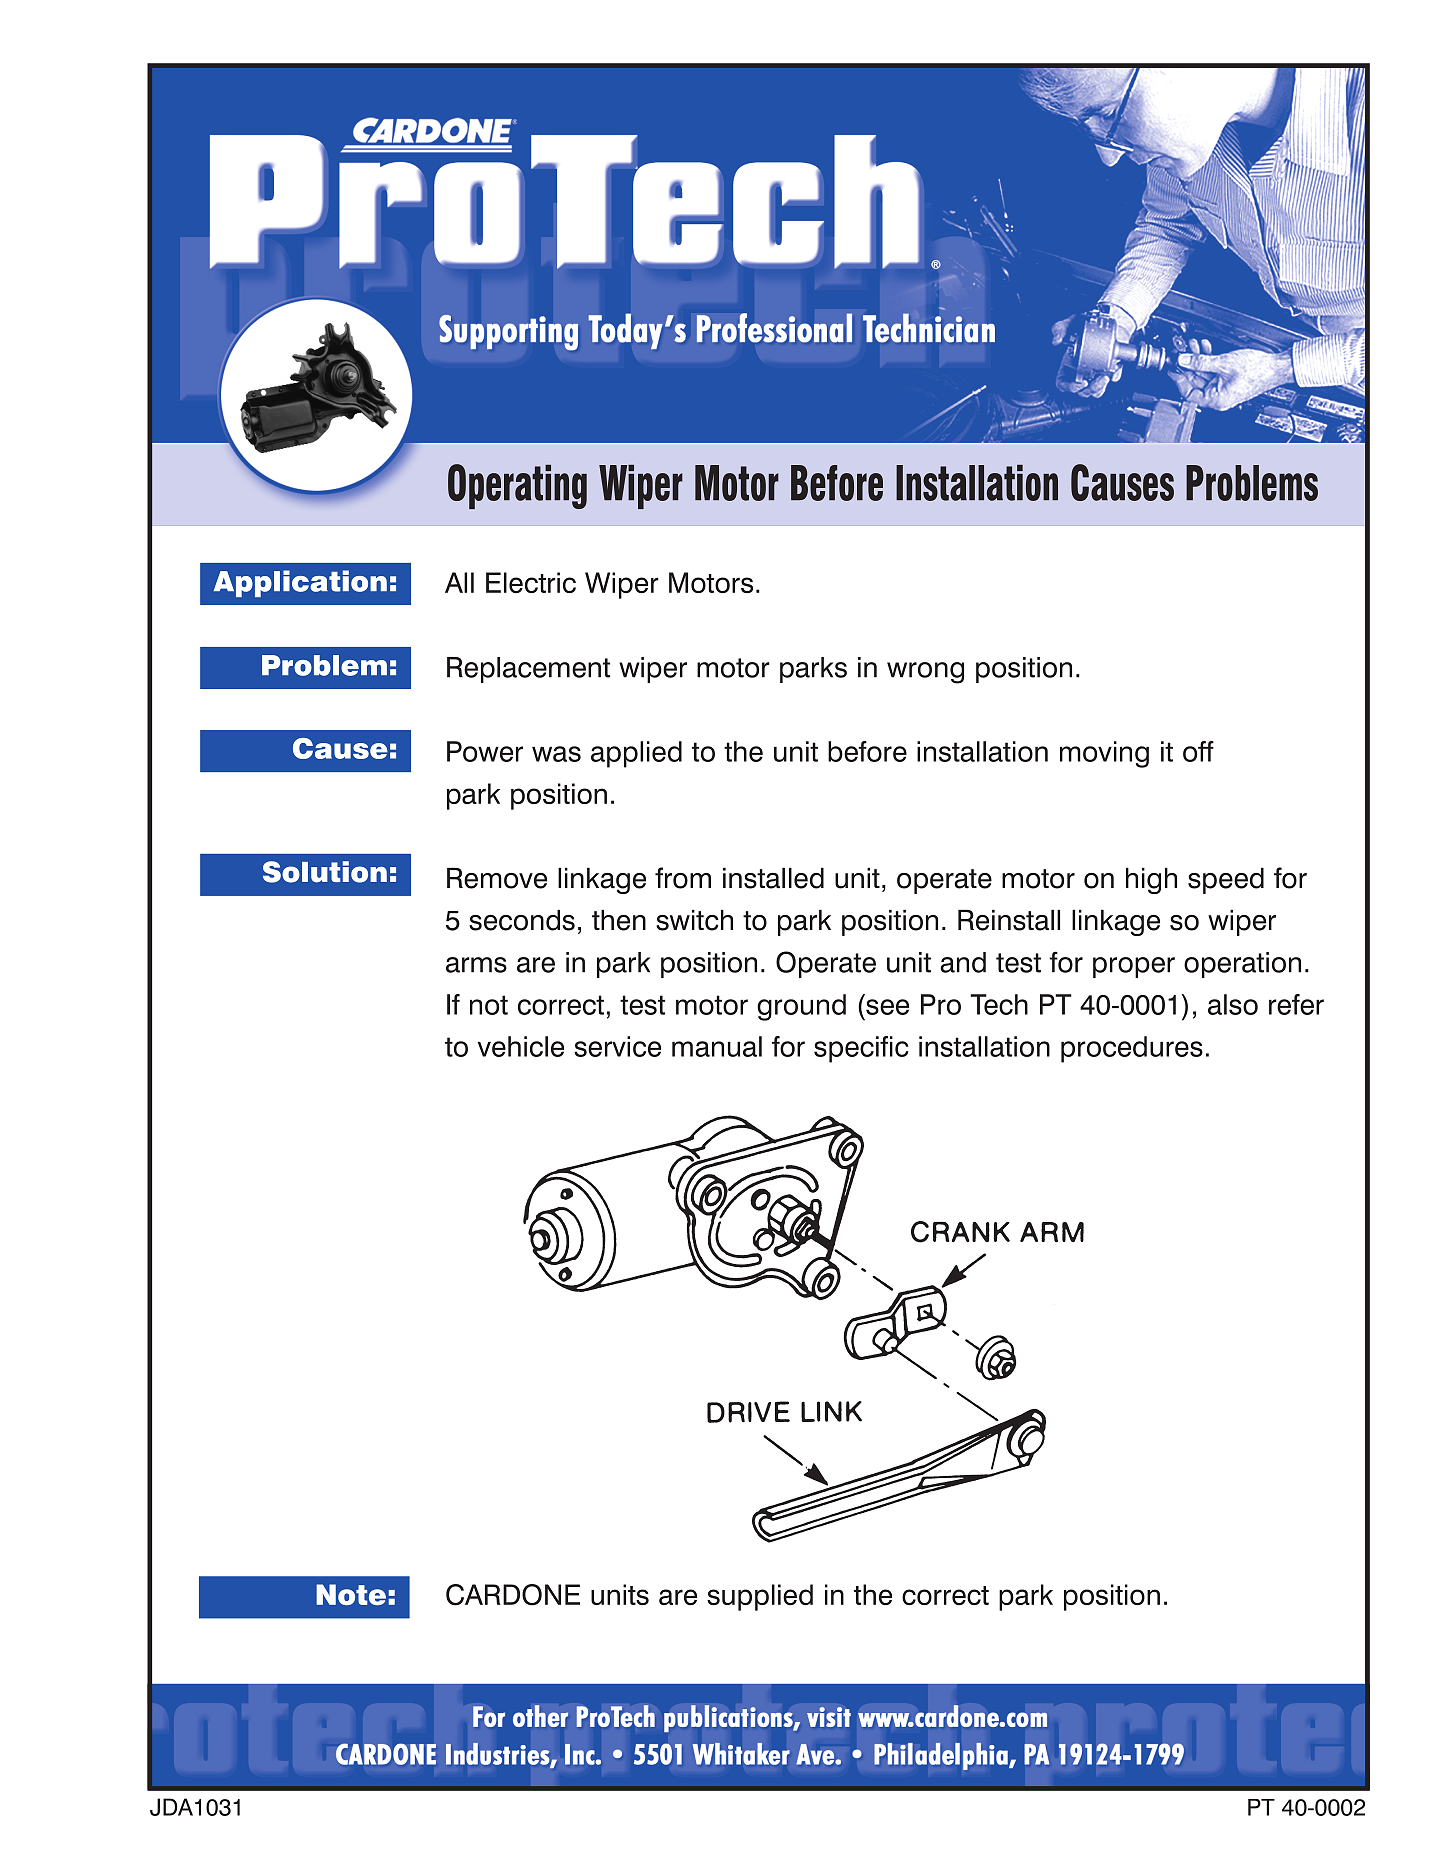 Image resolution: width=1433 pixels, height=1855 pixels. Describe the element at coordinates (513, 1595) in the document. I see `CARDONE` at that location.
